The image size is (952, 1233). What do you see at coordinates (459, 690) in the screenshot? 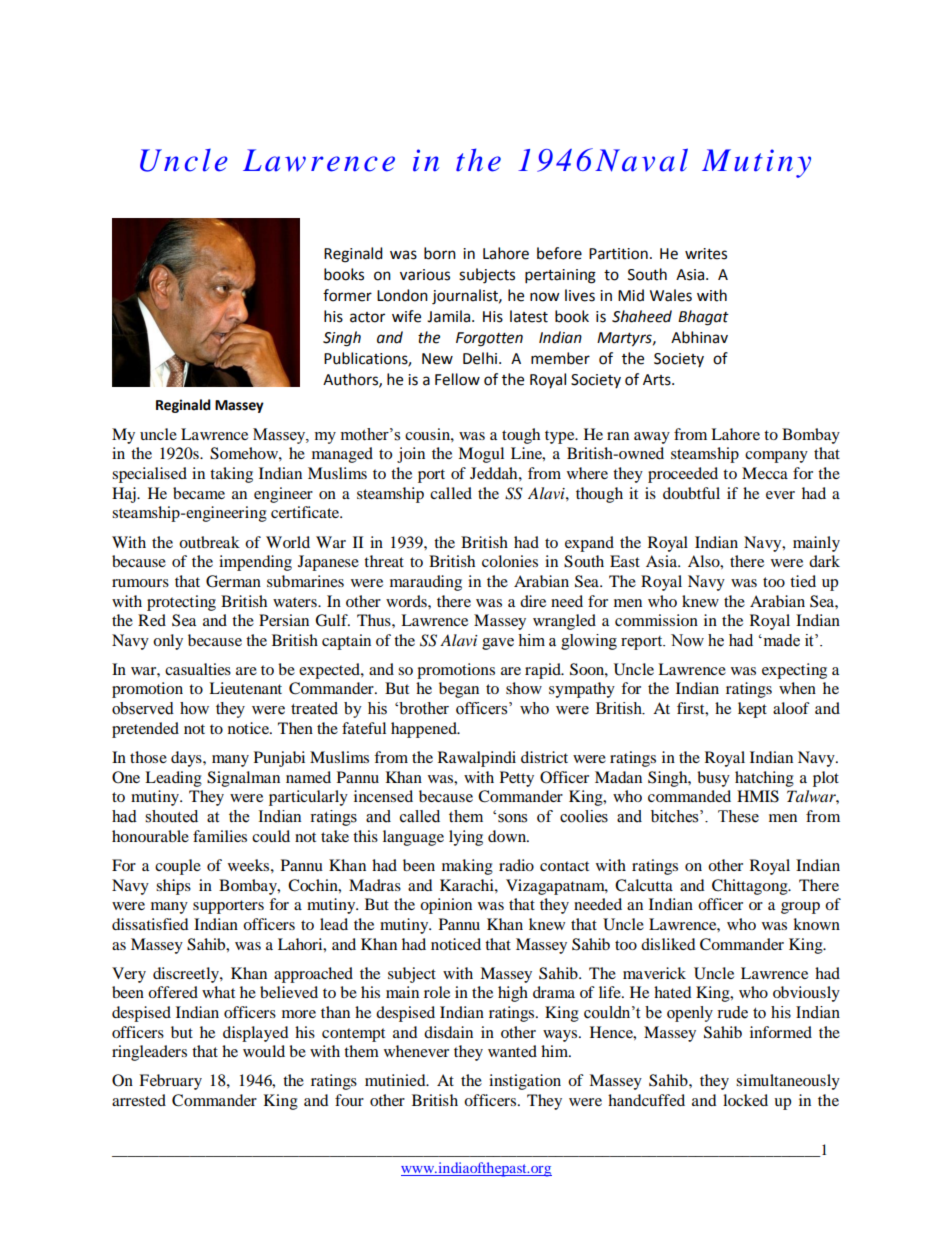
I see `began` at bounding box center [459, 690].
